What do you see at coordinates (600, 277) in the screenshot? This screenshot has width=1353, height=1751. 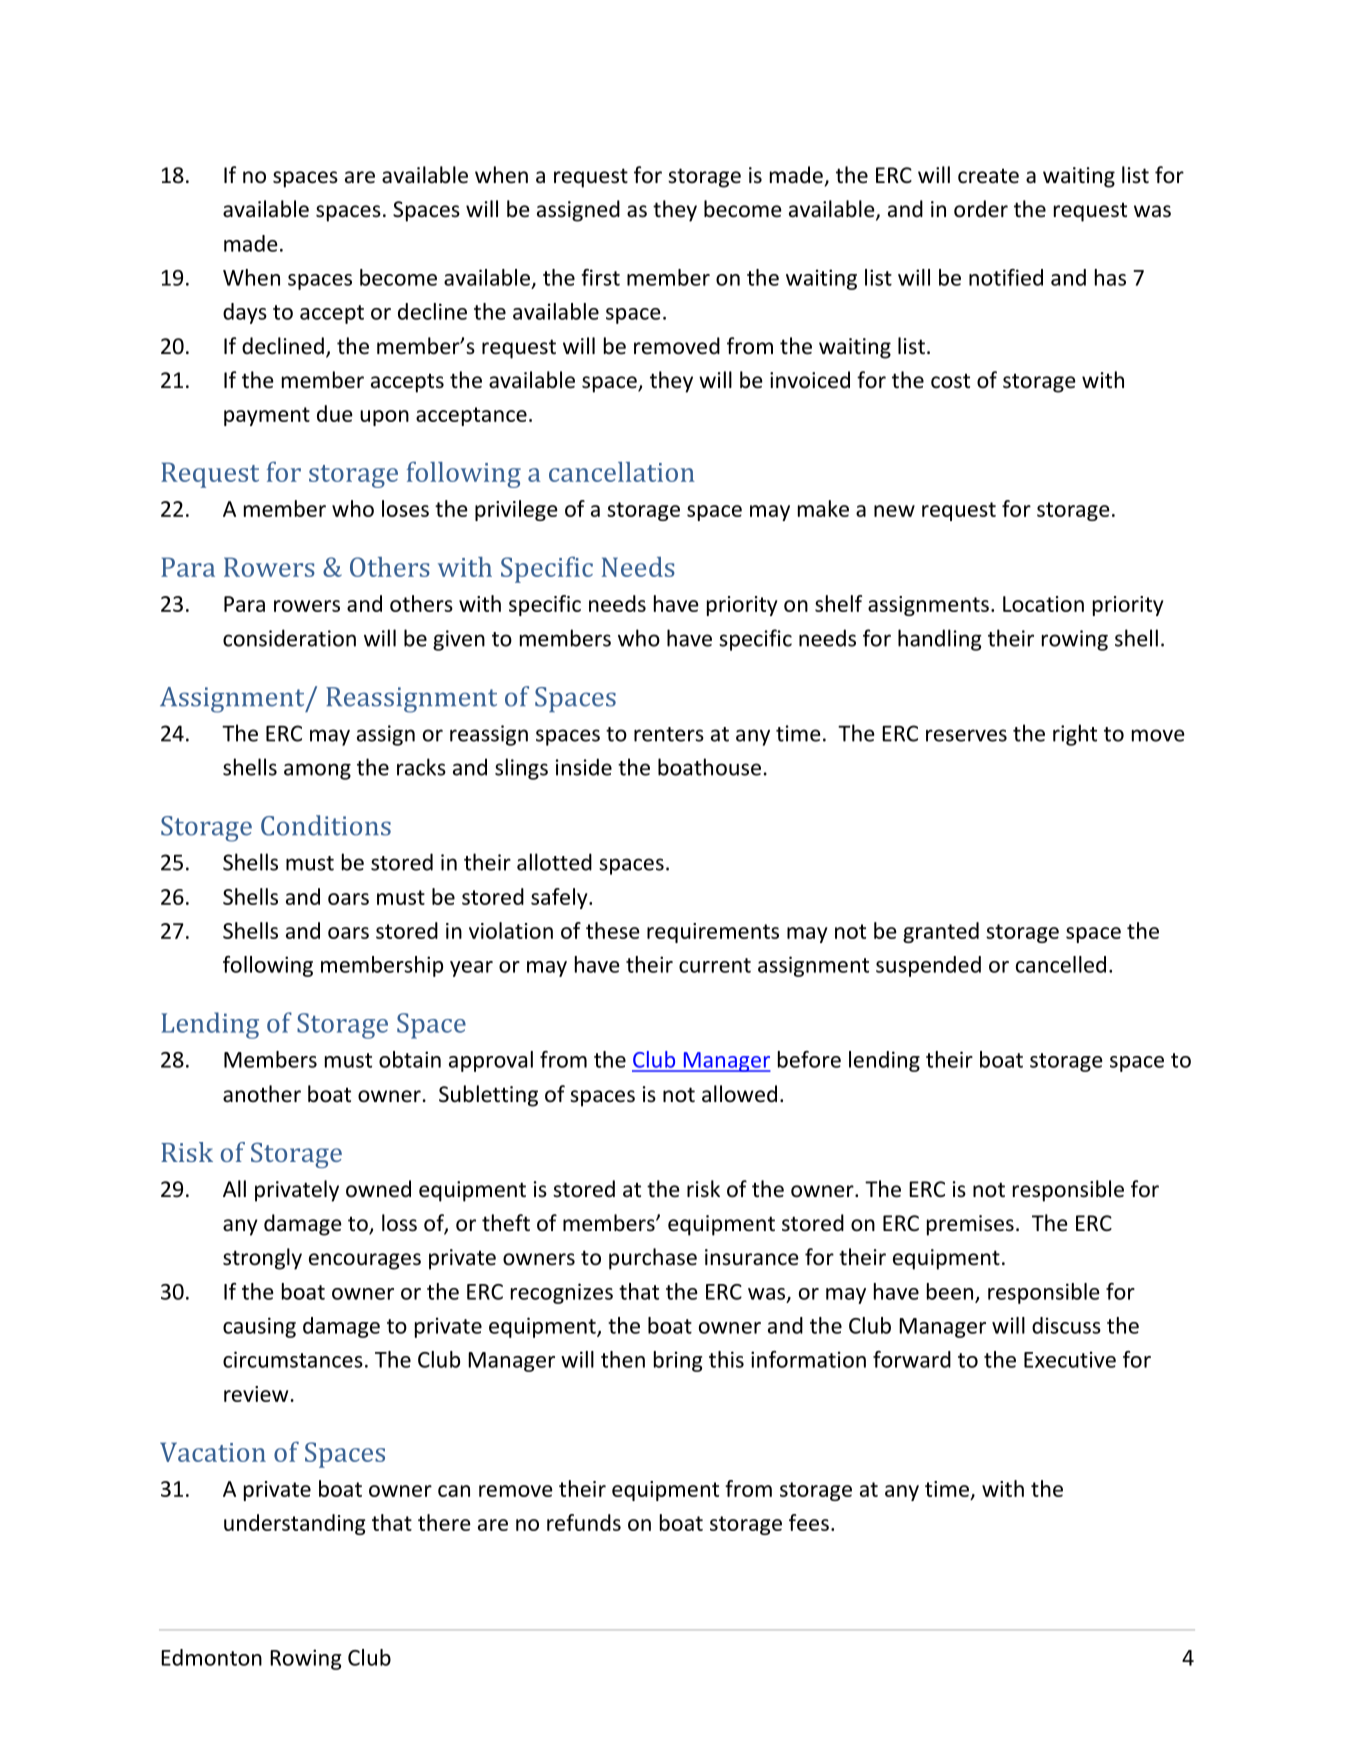 I see `first` at bounding box center [600, 277].
